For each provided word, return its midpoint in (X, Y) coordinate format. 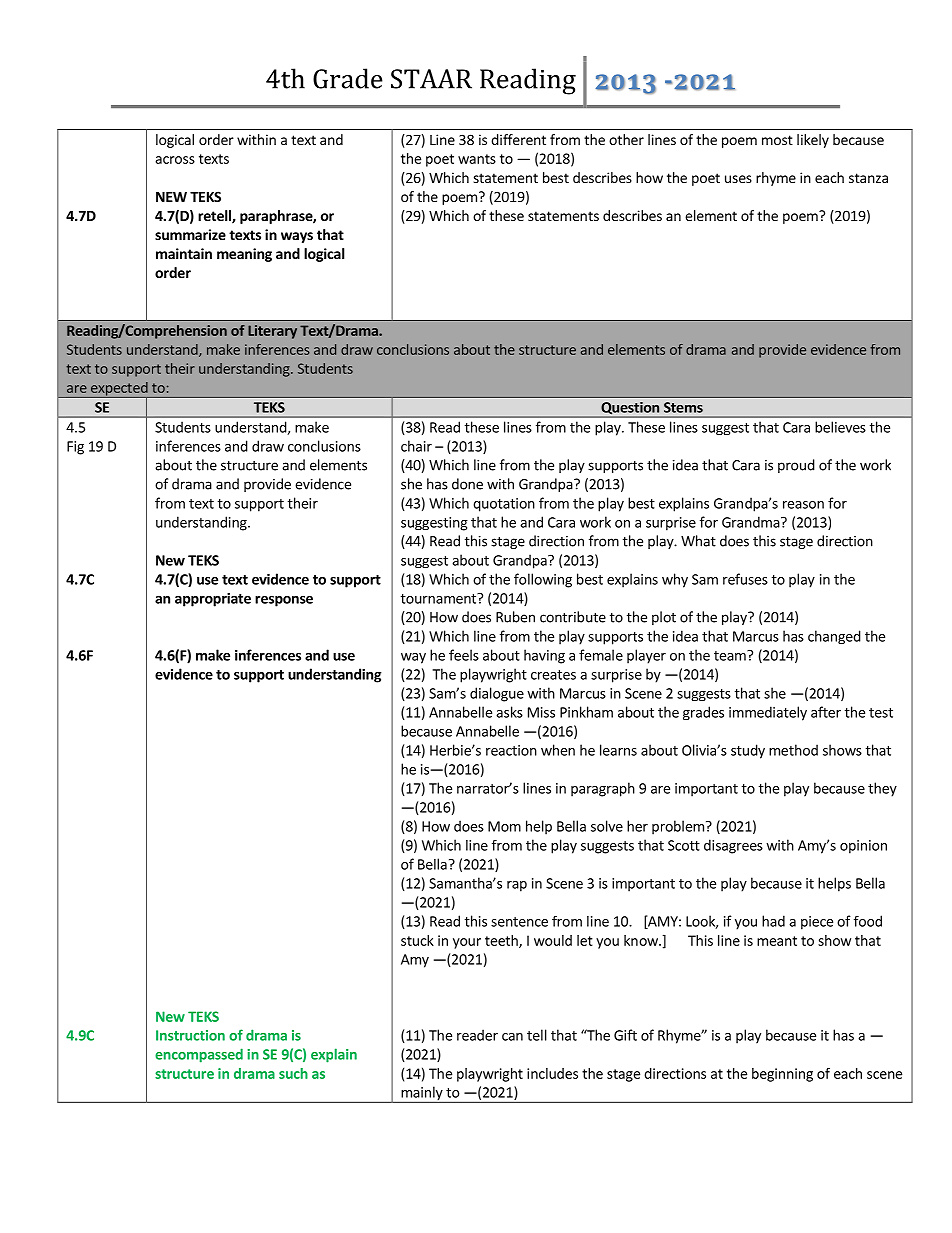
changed (834, 637)
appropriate (213, 600)
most (777, 140)
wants (477, 159)
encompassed (199, 1055)
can (512, 1037)
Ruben (515, 617)
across (175, 160)
